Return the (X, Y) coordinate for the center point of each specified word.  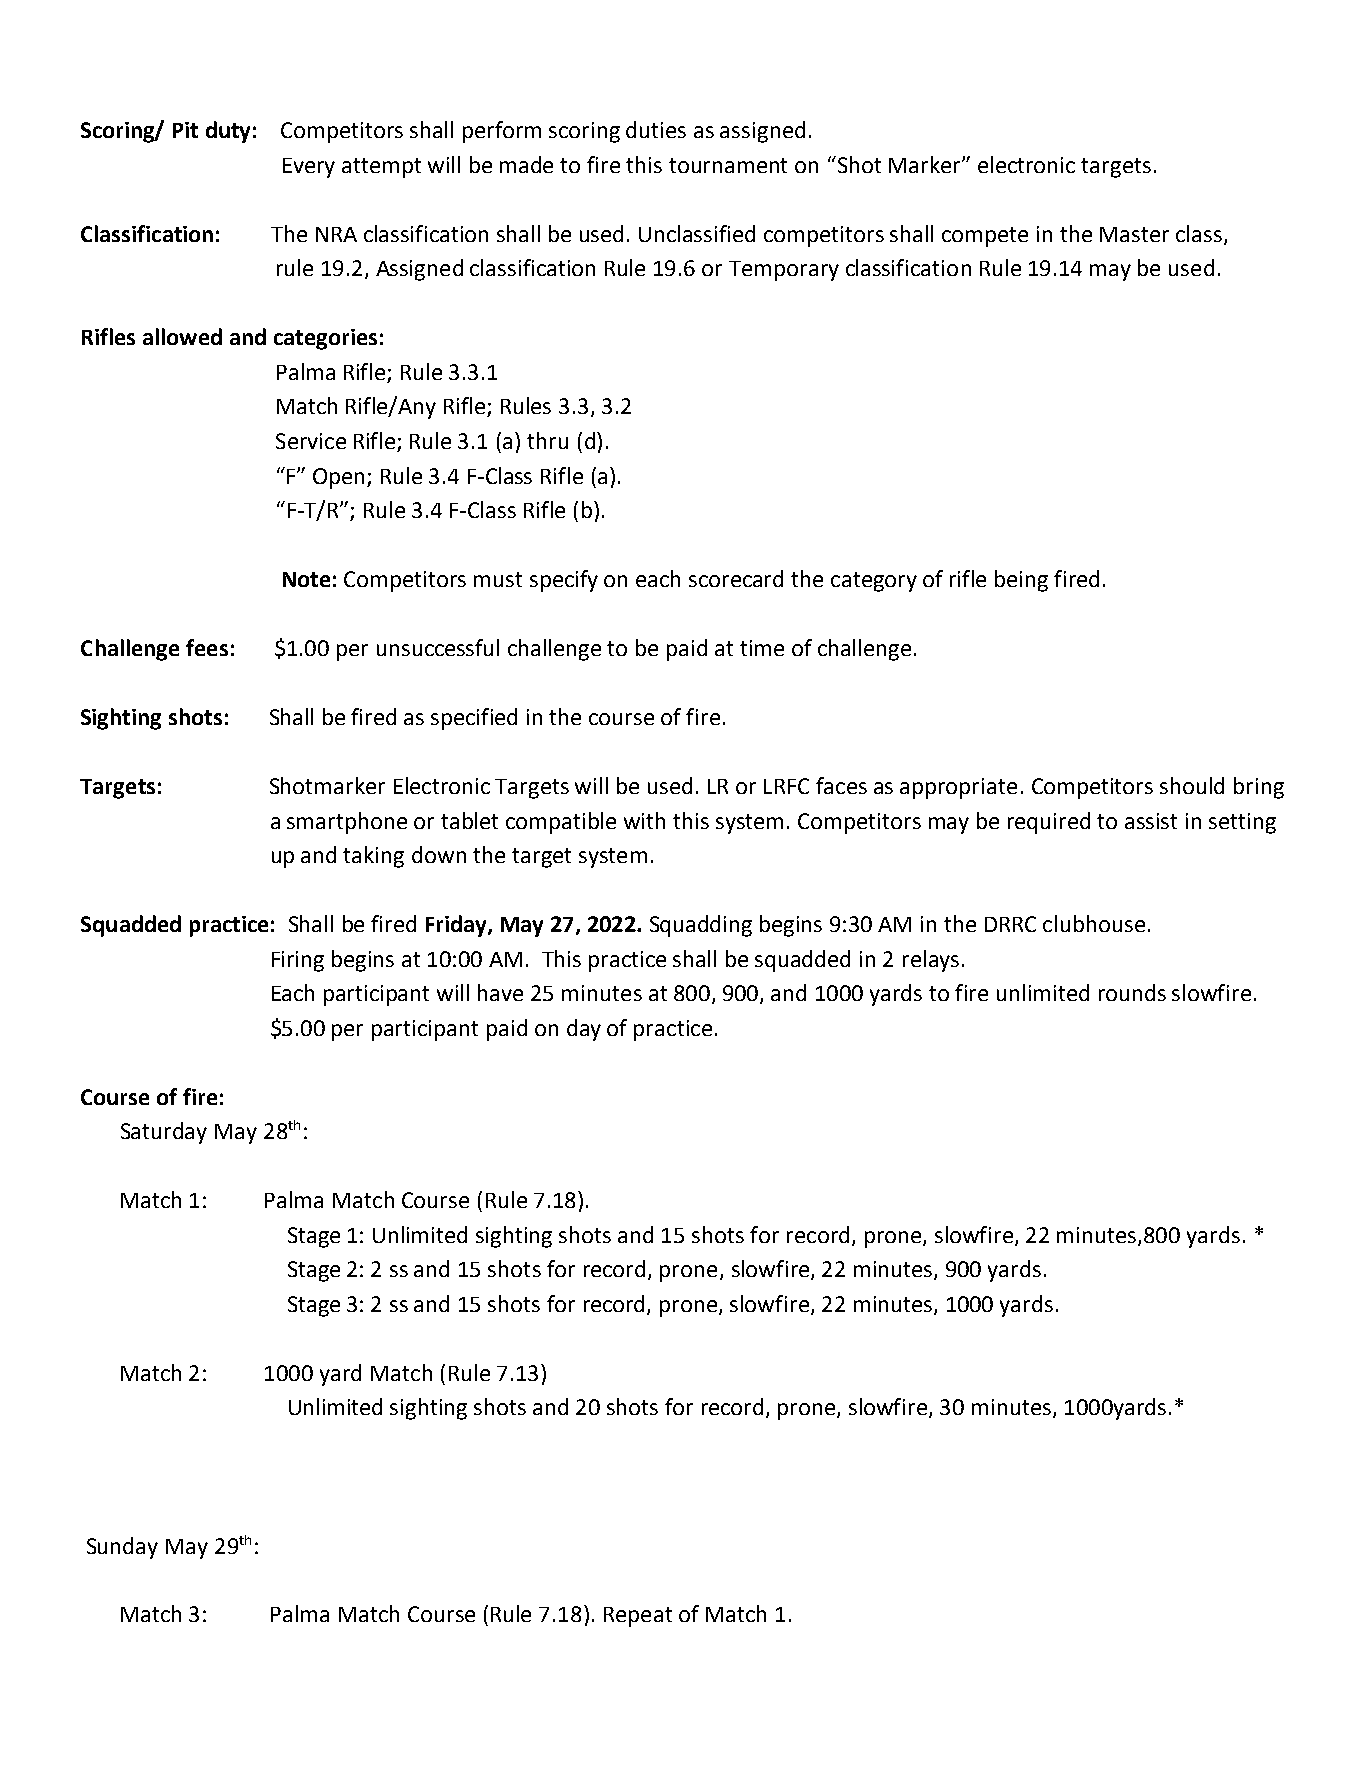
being (1021, 581)
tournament (728, 165)
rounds (1132, 992)
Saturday (164, 1133)
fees (207, 647)
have (500, 992)
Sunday (122, 1548)
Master (1134, 234)
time (762, 648)
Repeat (638, 1617)
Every (309, 168)
